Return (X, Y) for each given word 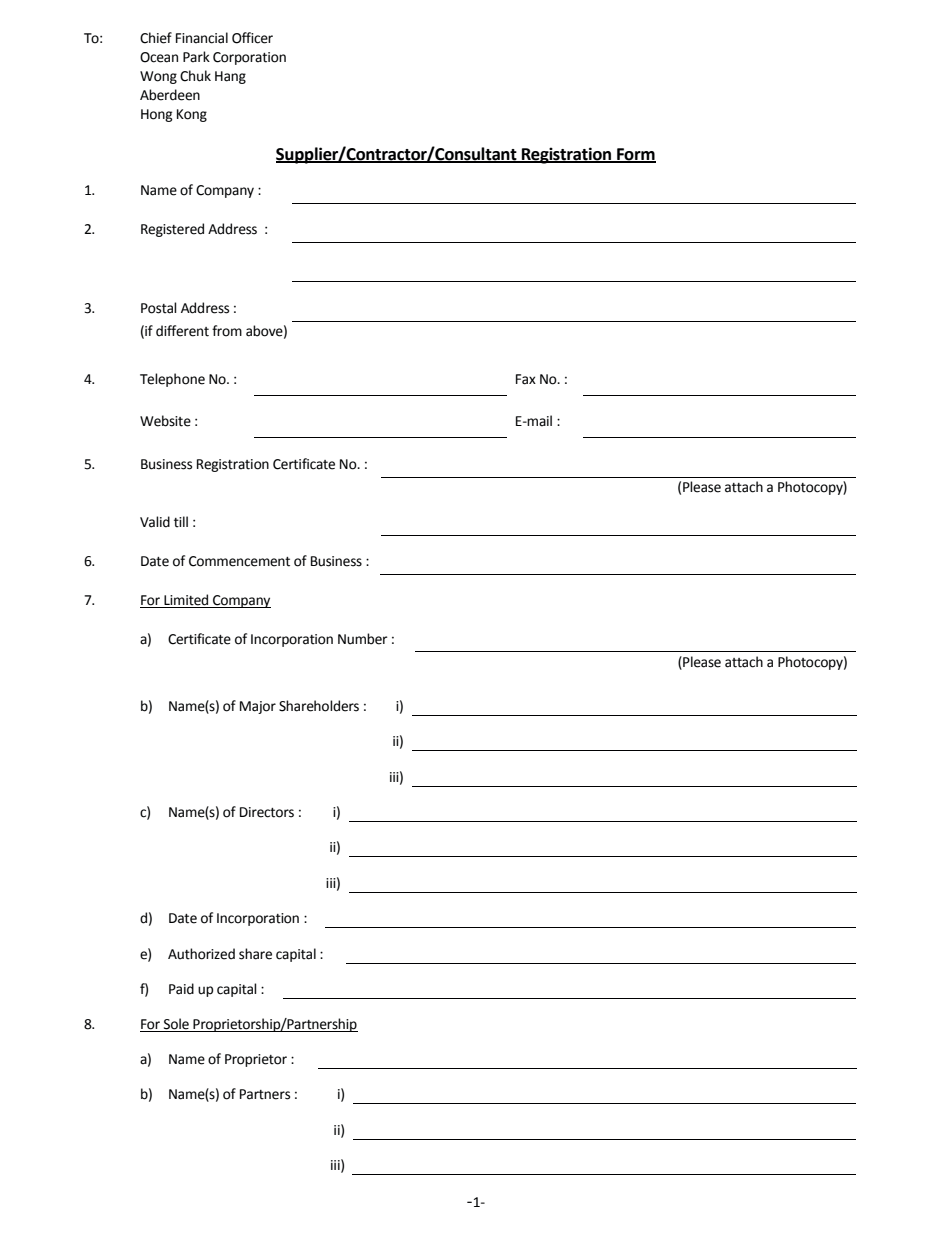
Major (258, 707)
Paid (181, 989)
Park (196, 57)
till (181, 522)
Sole (176, 1025)
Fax (526, 379)
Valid (155, 522)
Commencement (239, 561)
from (227, 331)
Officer (252, 38)
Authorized (201, 954)
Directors (267, 812)
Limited (186, 601)
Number (363, 639)
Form (635, 155)
